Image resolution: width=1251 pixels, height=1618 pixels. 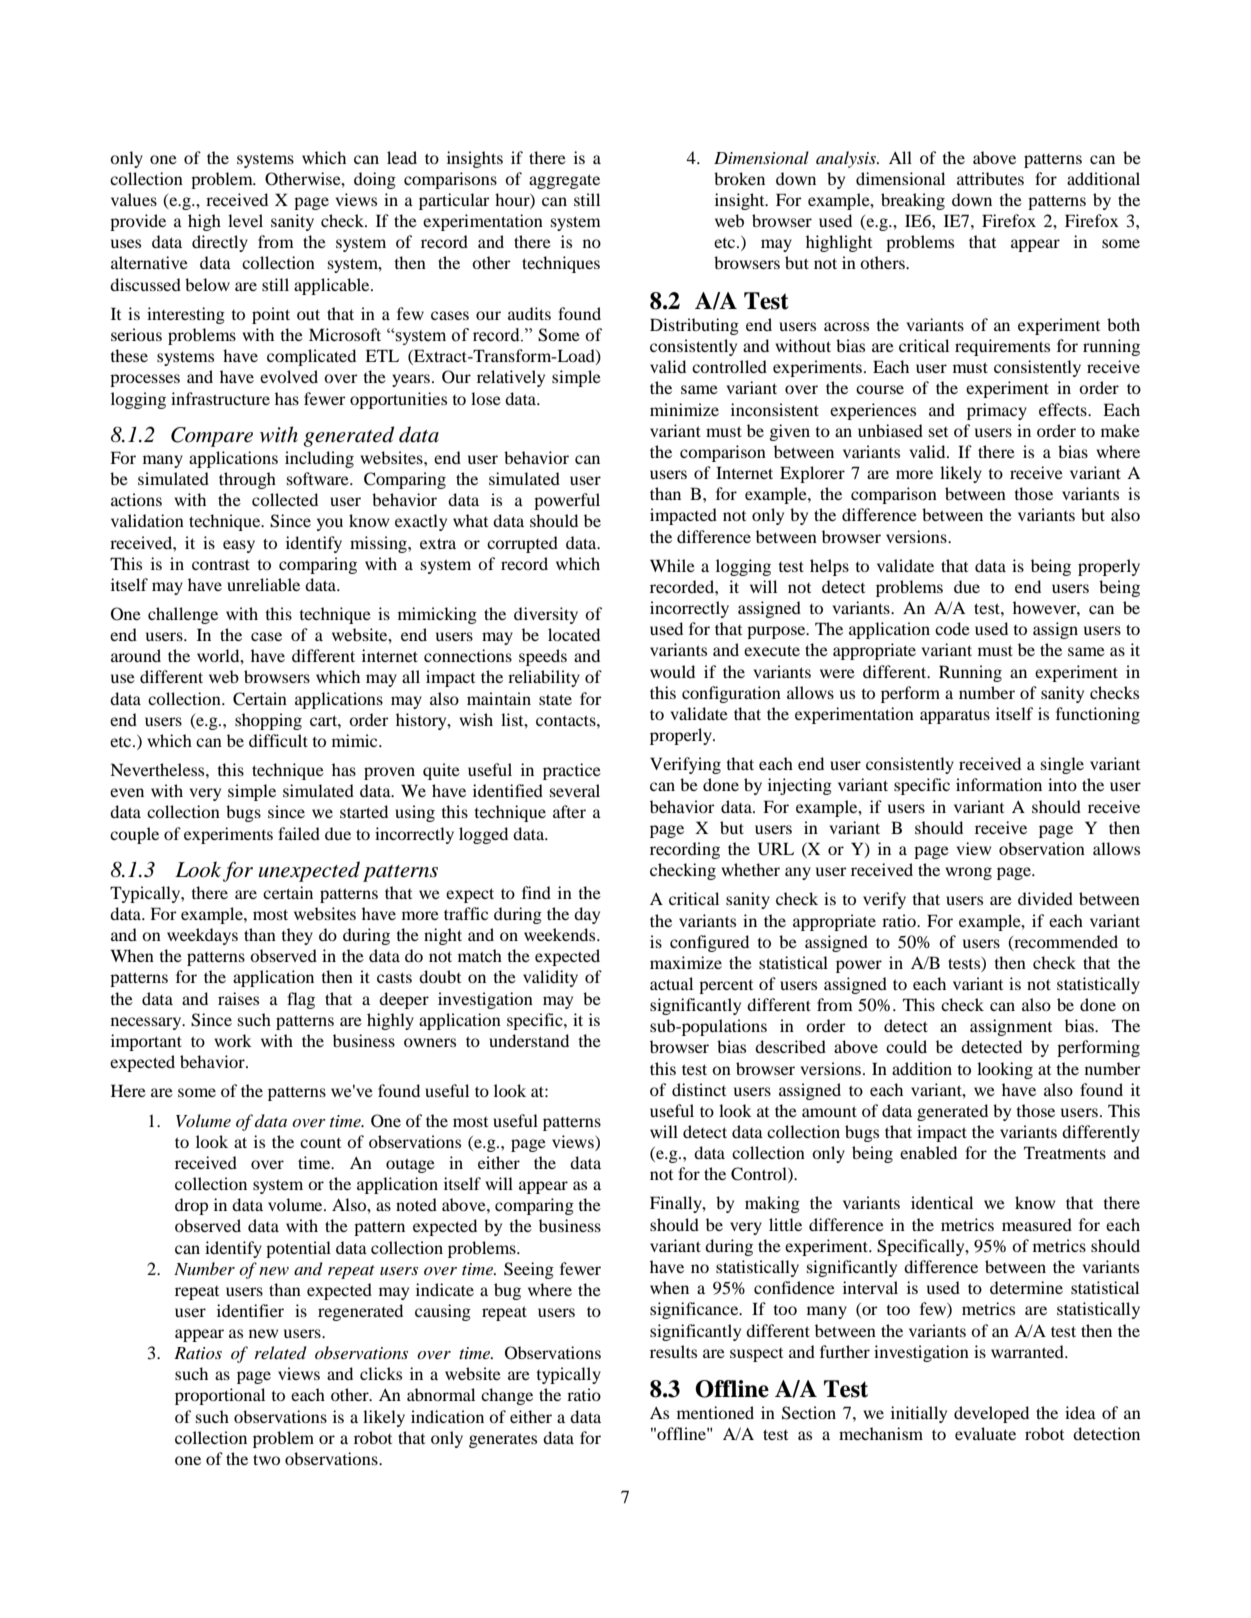 I want to click on distinct, so click(x=699, y=1089).
